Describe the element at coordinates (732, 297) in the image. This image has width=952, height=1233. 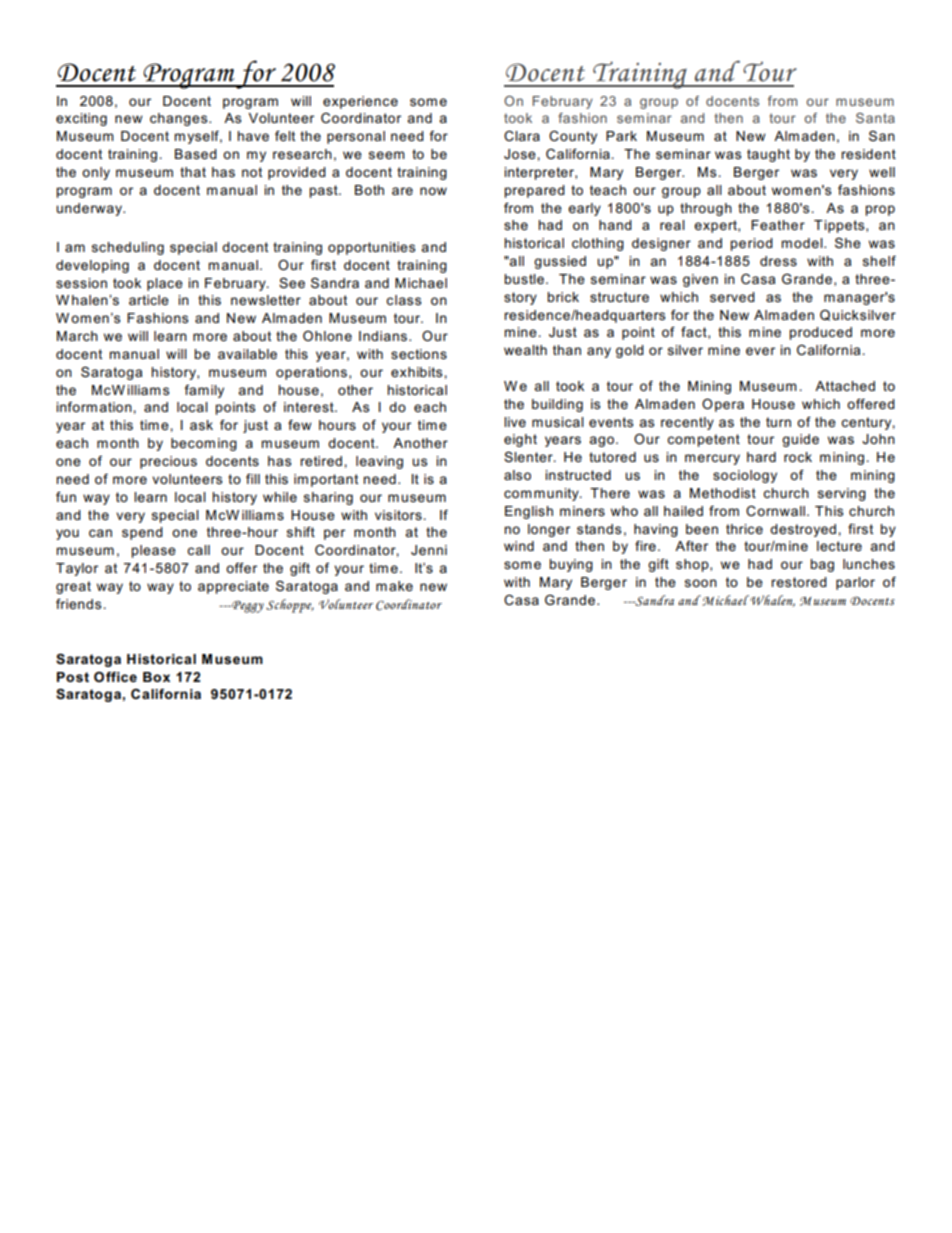
I see `served` at that location.
